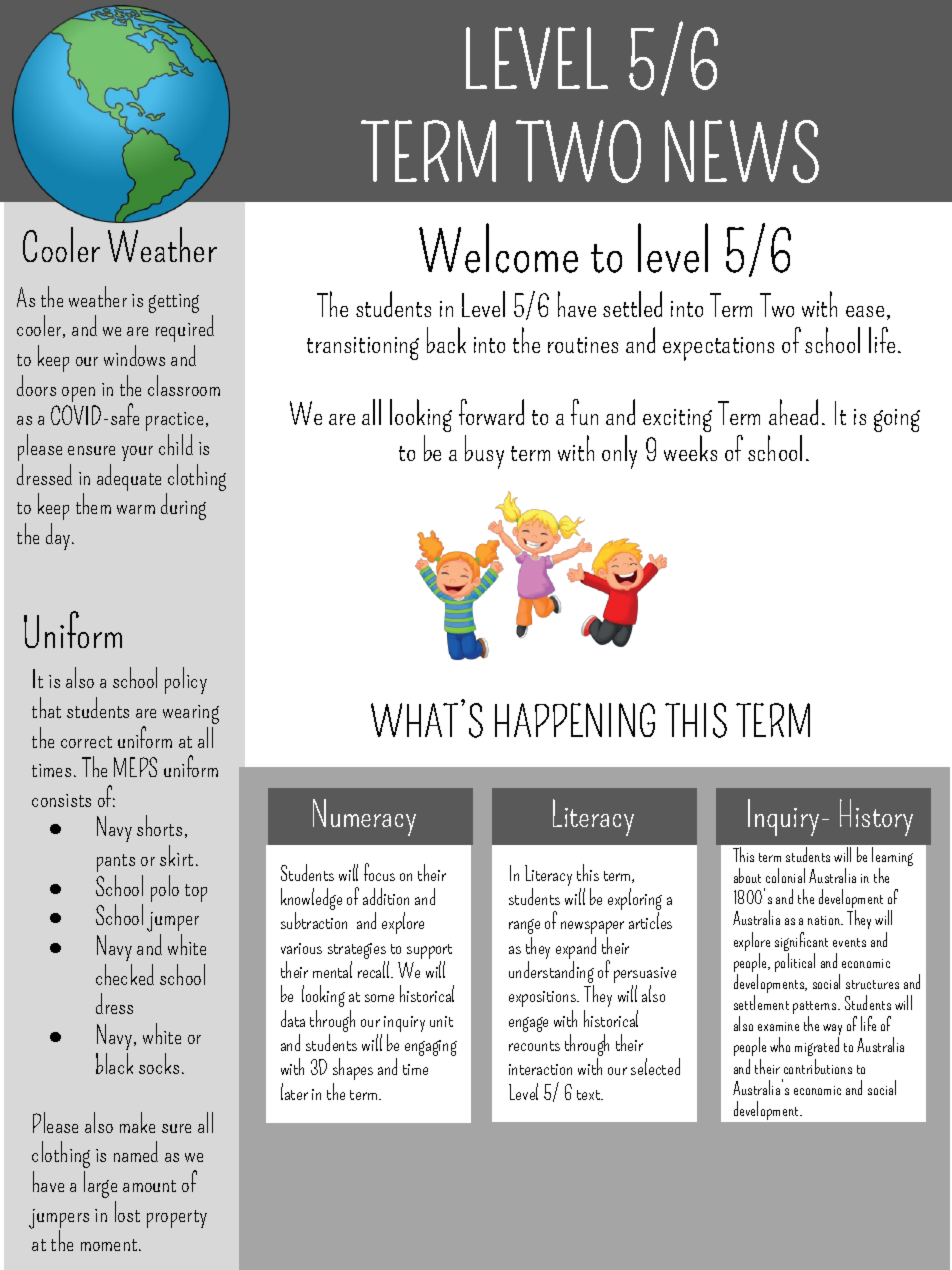 This image has width=952, height=1270. I want to click on Welcome, so click(498, 248).
